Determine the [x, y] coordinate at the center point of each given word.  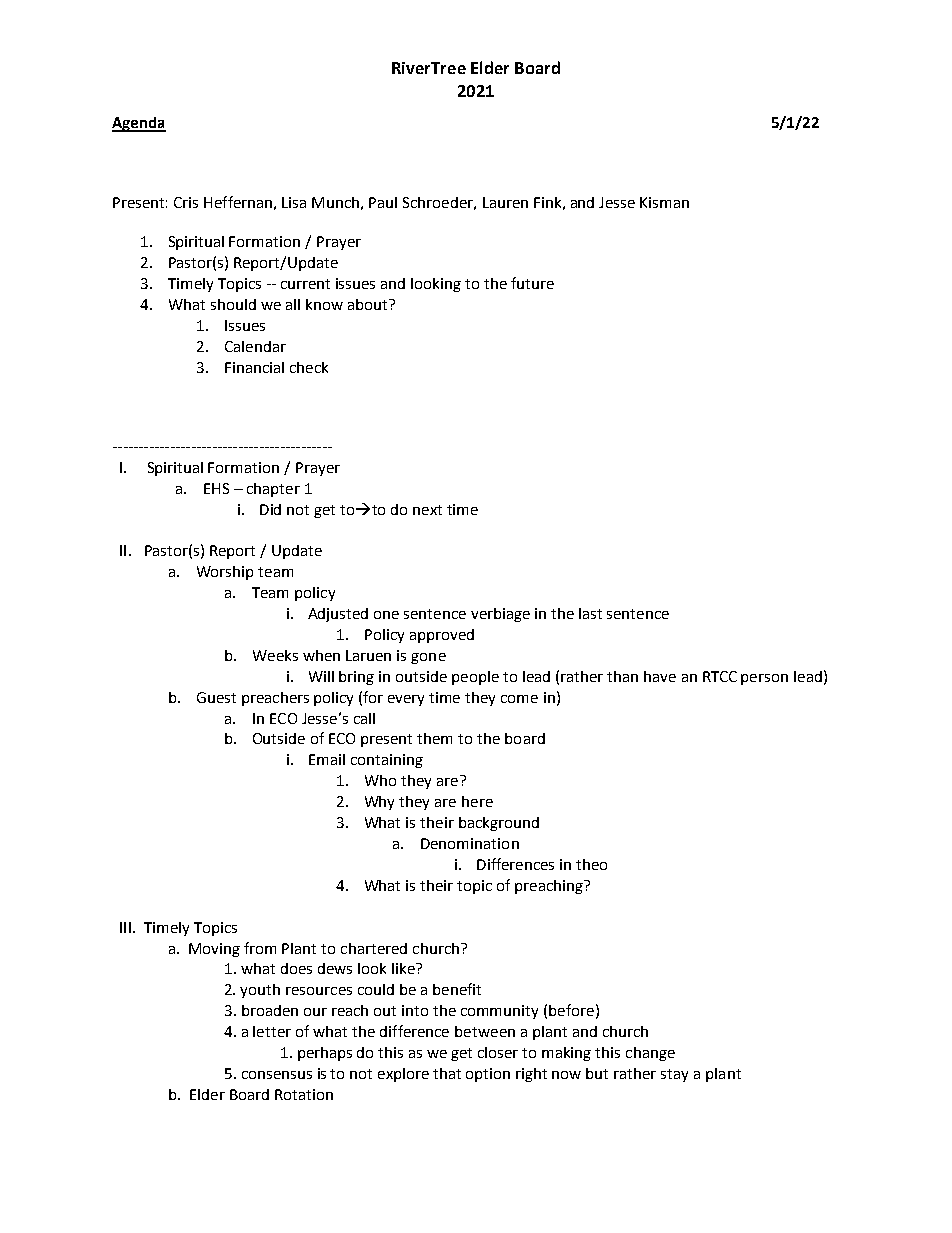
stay [674, 1075]
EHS [216, 488]
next [427, 510]
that [447, 1073]
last [590, 613]
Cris [186, 202]
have [660, 676]
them [434, 738]
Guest [216, 697]
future [532, 283]
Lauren [505, 202]
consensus [277, 1075]
